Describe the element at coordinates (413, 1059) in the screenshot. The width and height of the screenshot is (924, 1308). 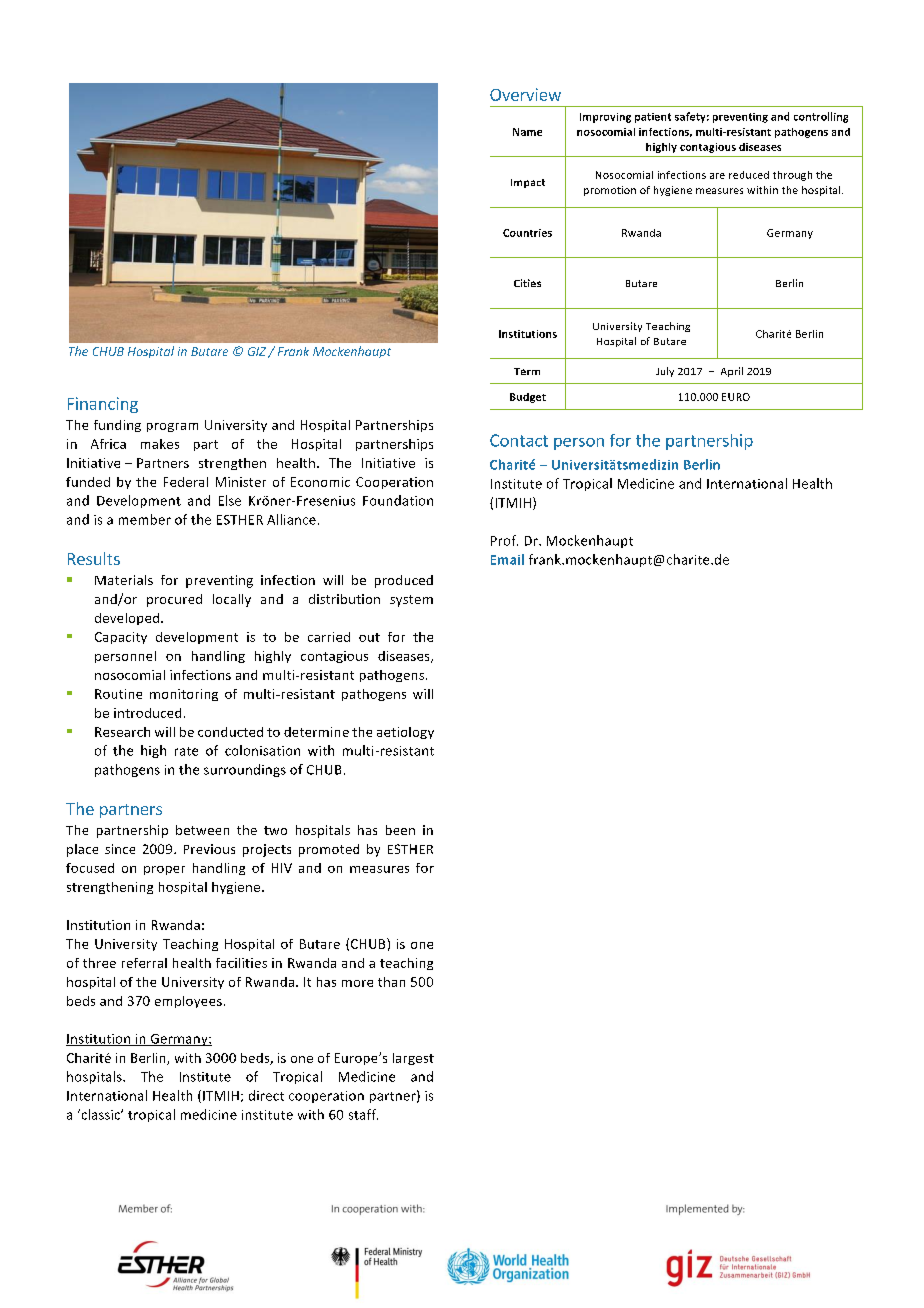
I see `largest` at that location.
